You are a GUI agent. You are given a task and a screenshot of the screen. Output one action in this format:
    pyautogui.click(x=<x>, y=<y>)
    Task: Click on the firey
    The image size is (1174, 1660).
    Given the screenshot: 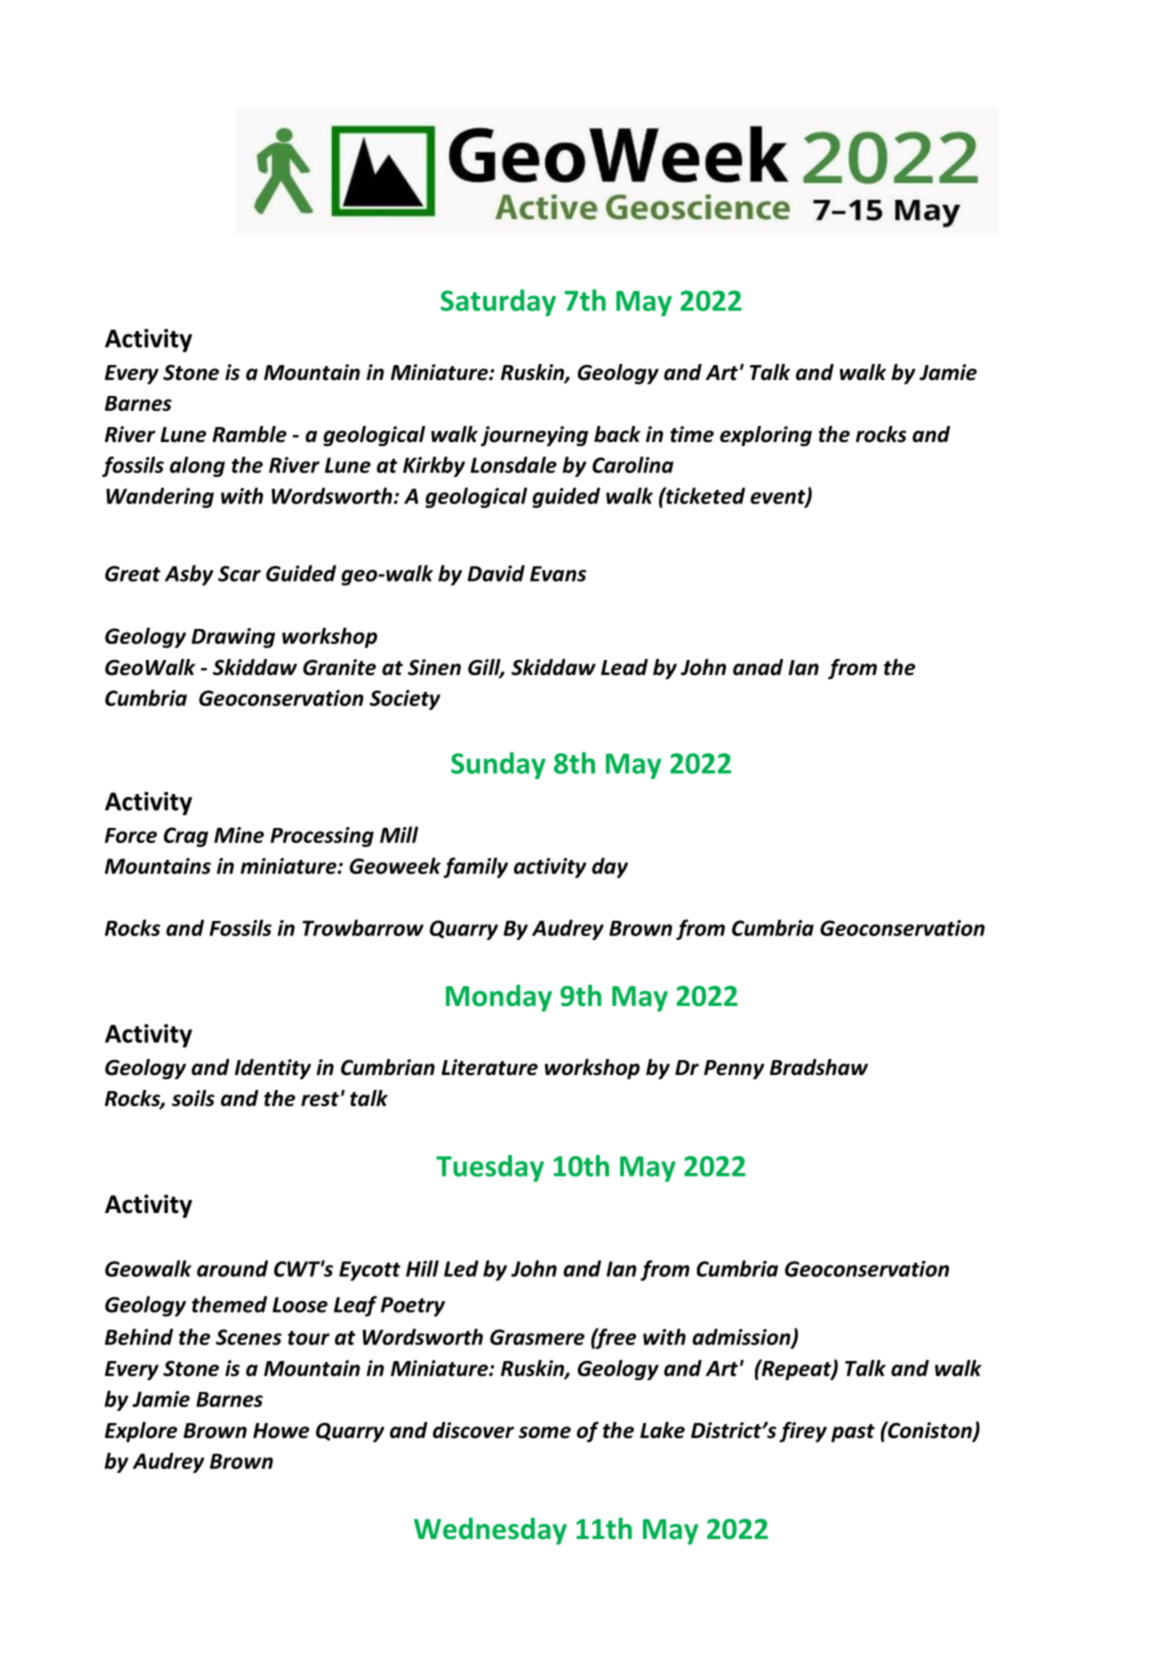 What is the action you would take?
    pyautogui.click(x=803, y=1432)
